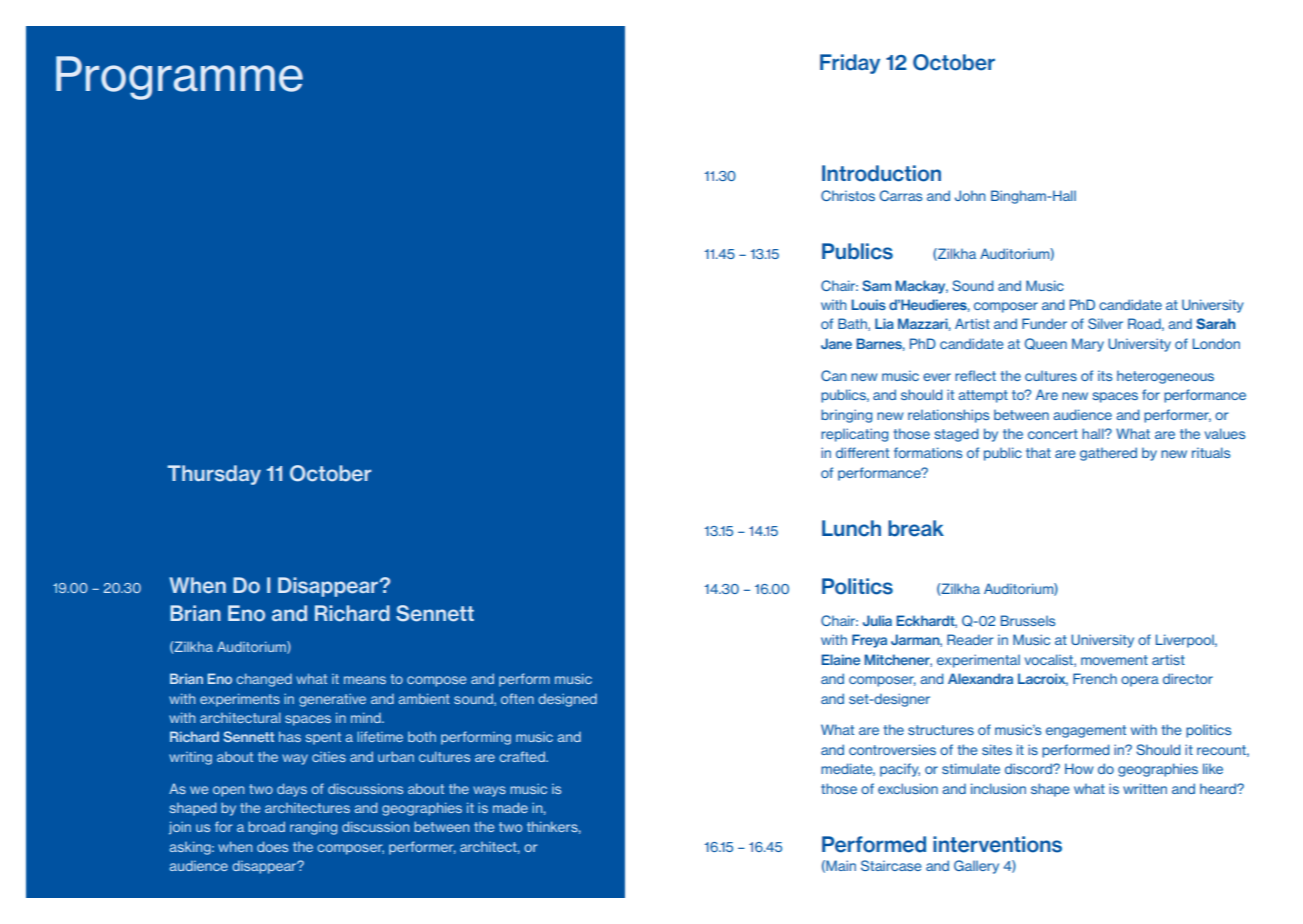 Image resolution: width=1303 pixels, height=924 pixels. What do you see at coordinates (264, 680) in the screenshot?
I see `changed` at bounding box center [264, 680].
